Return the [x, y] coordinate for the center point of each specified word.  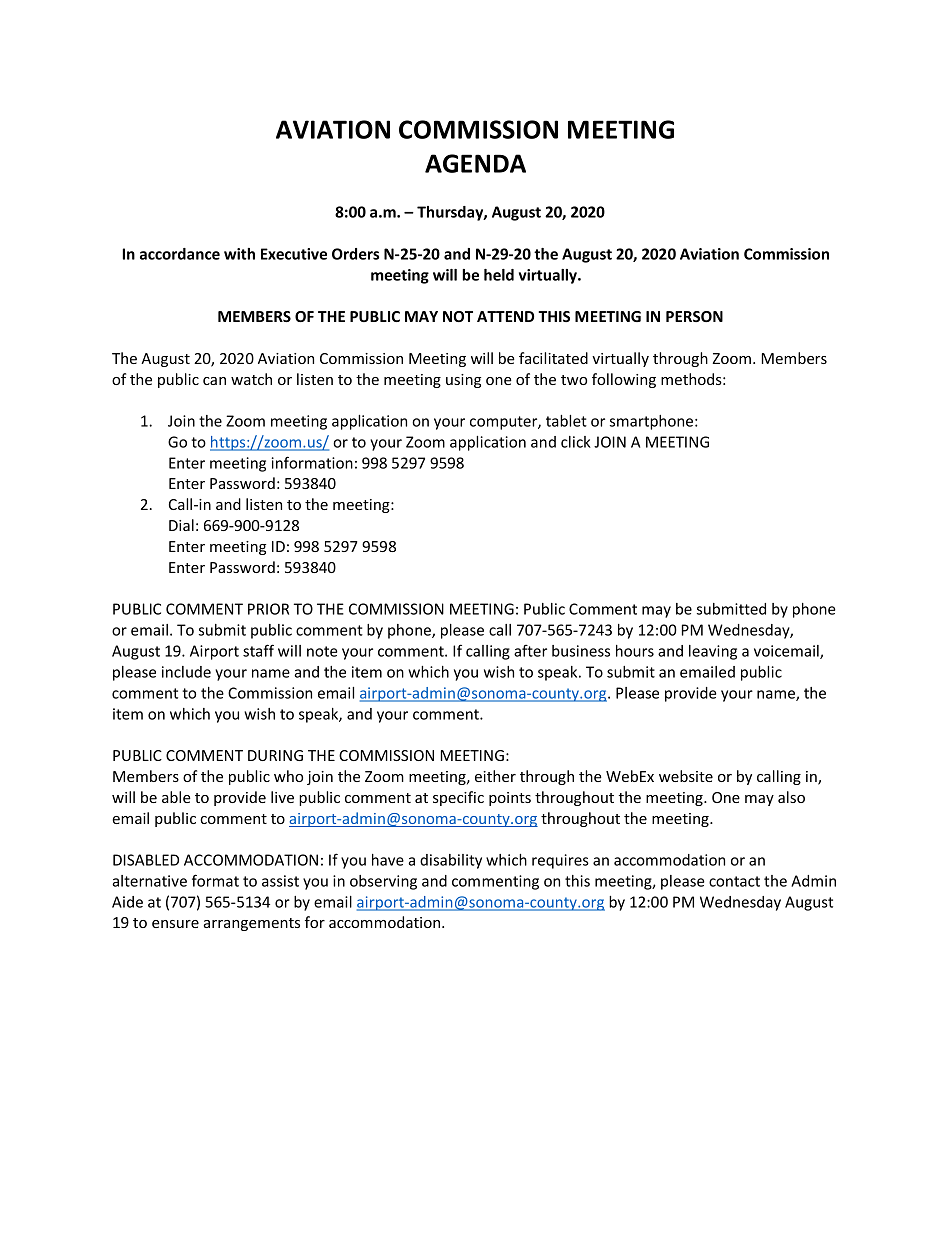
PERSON [694, 316]
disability [451, 861]
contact [734, 881]
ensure [175, 924]
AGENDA [475, 163]
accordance [180, 254]
